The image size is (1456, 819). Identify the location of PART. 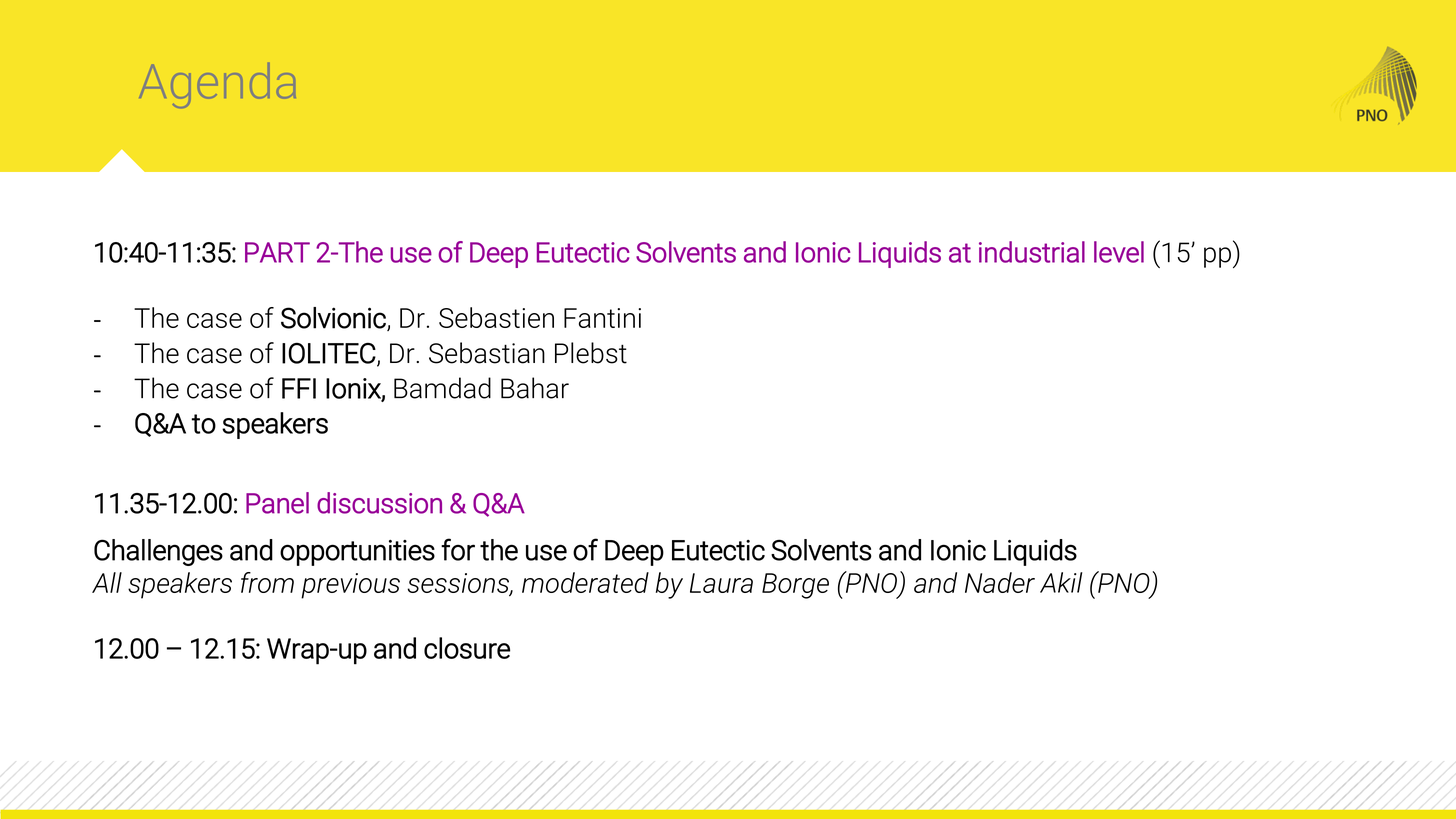
(277, 252).
